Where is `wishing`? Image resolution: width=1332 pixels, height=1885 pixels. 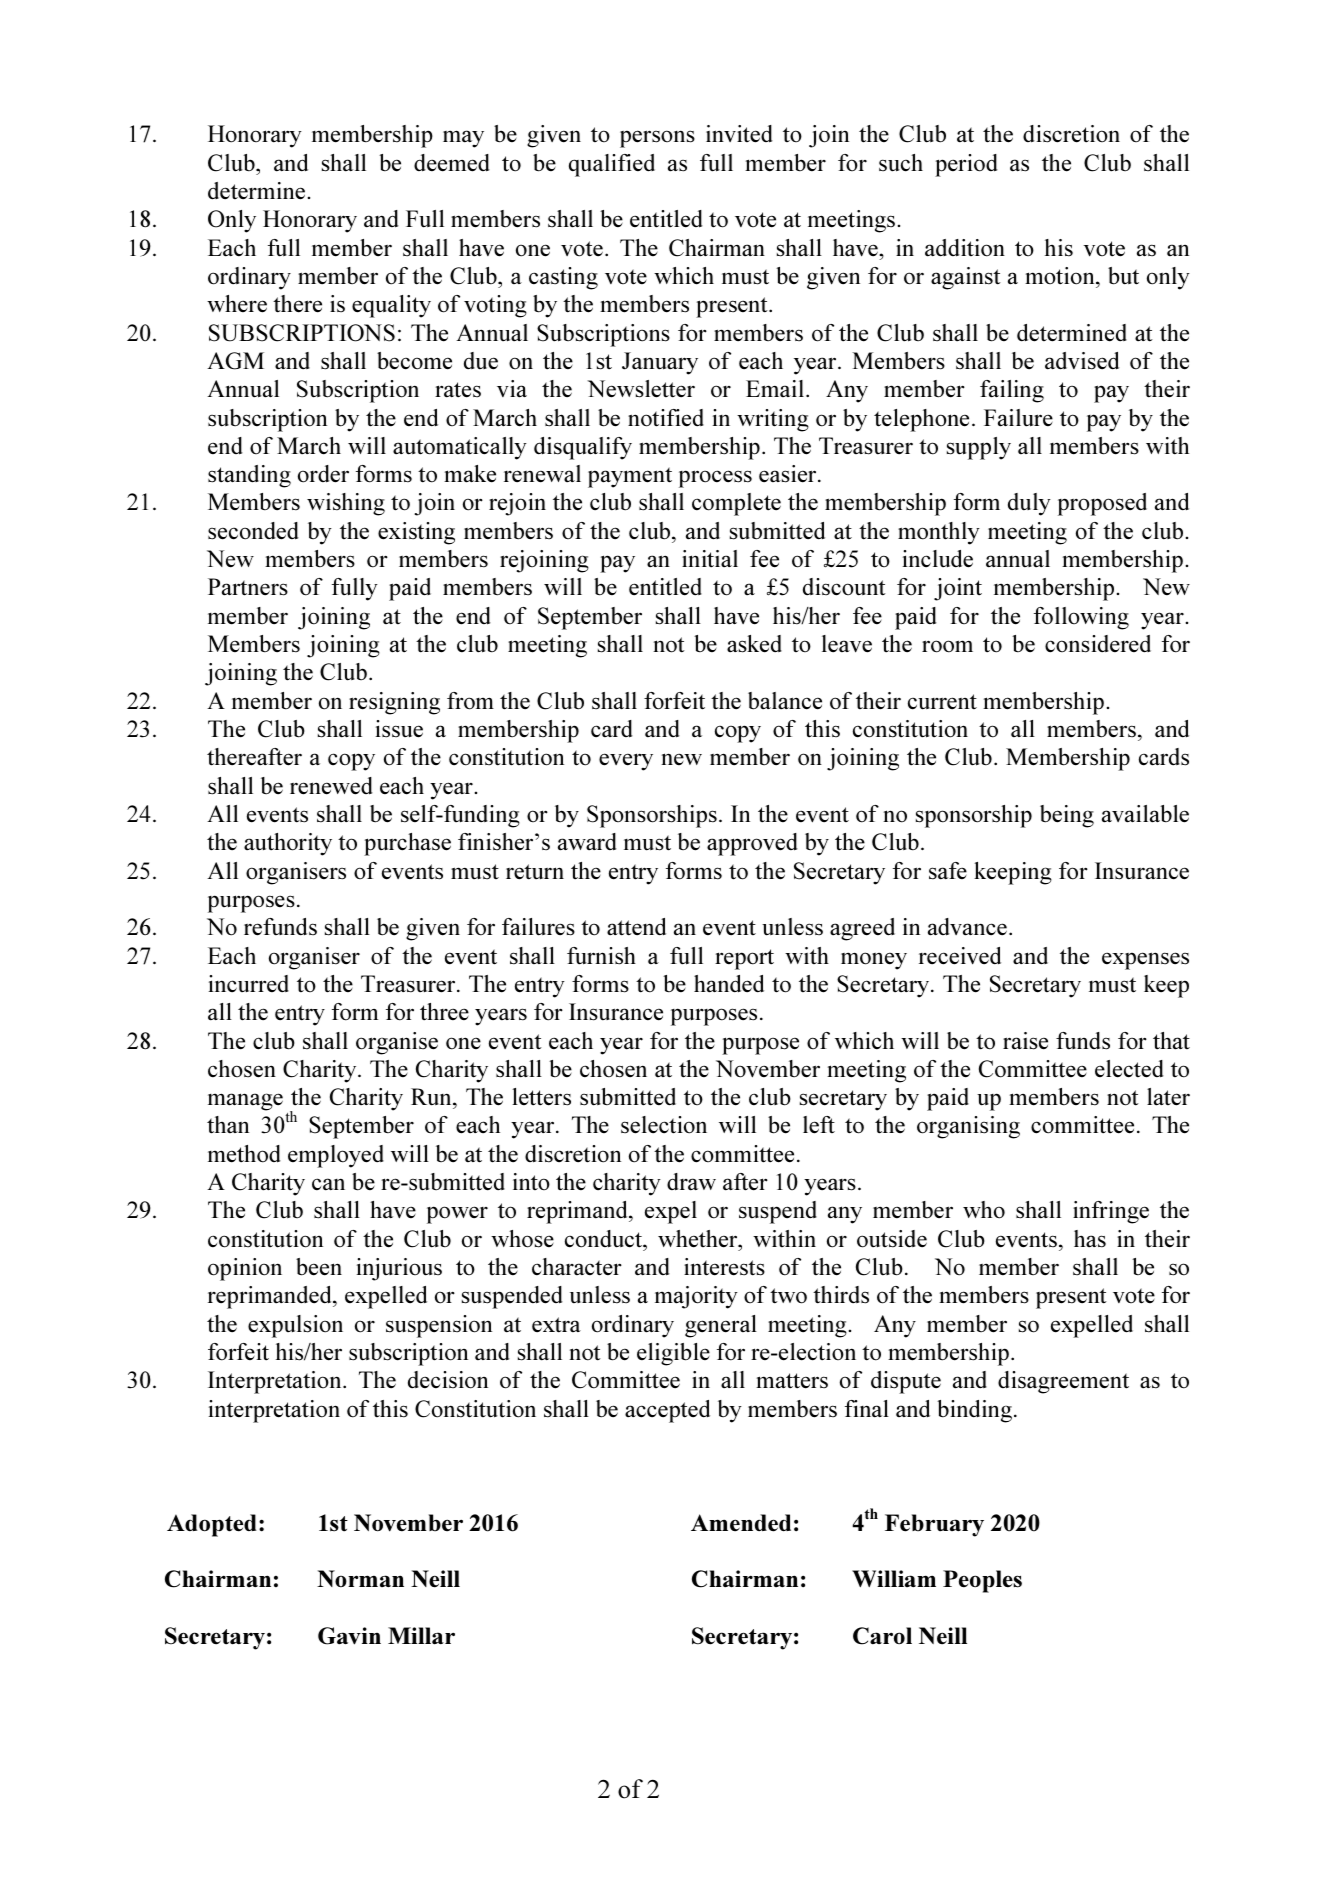 wishing is located at coordinates (346, 504).
